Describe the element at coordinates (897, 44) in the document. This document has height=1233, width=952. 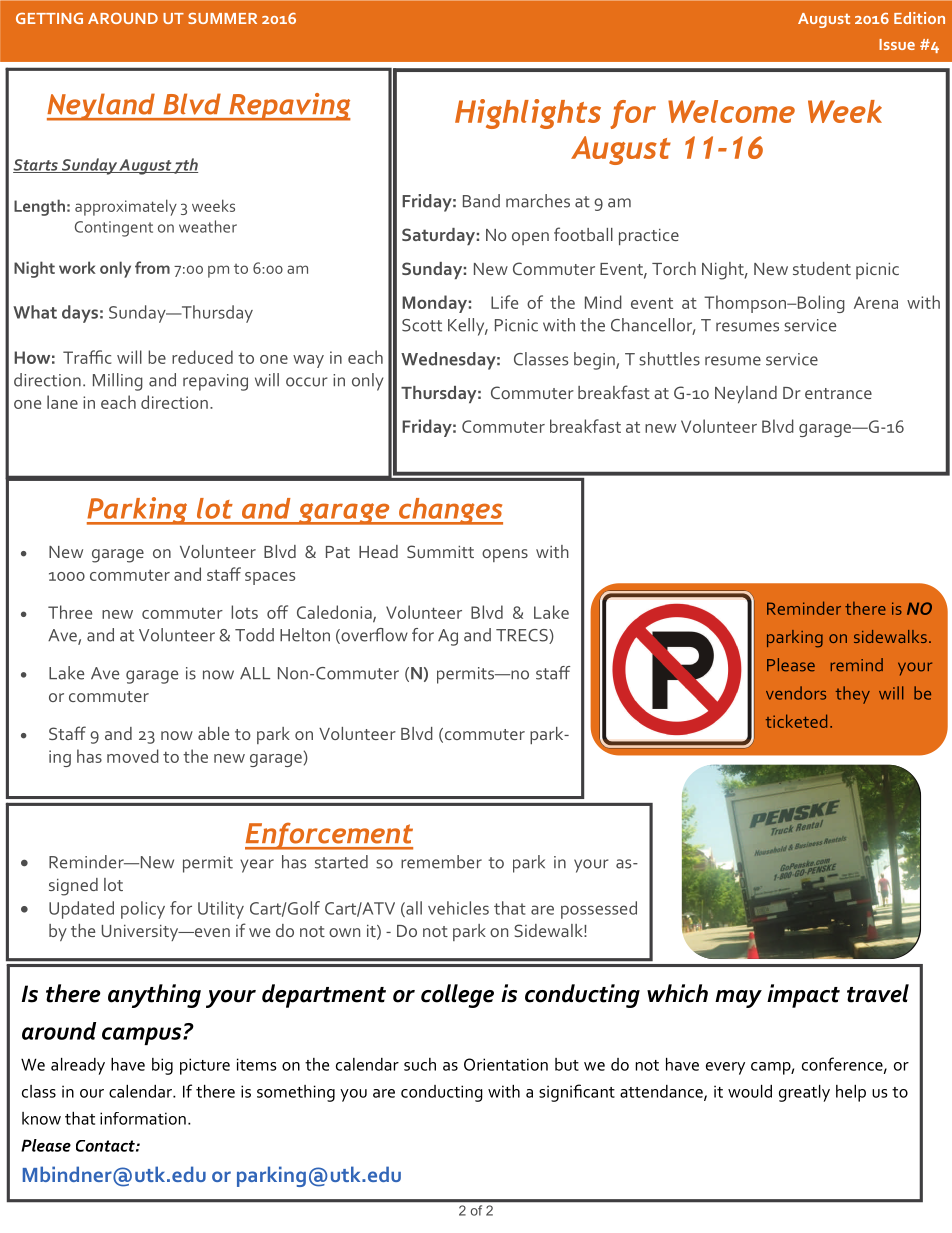
I see `Issue` at that location.
